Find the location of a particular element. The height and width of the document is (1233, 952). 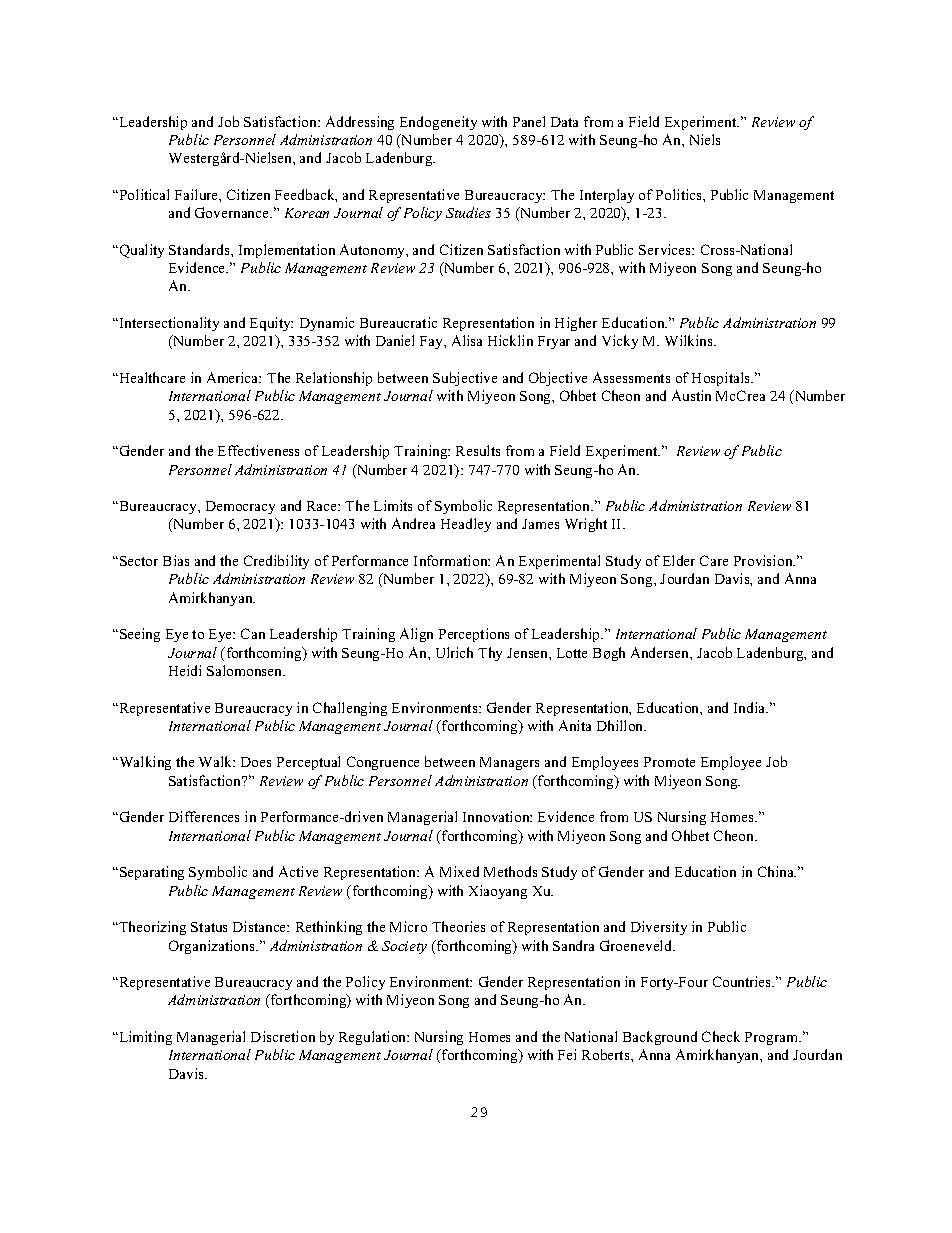

Perceptions is located at coordinates (474, 635).
